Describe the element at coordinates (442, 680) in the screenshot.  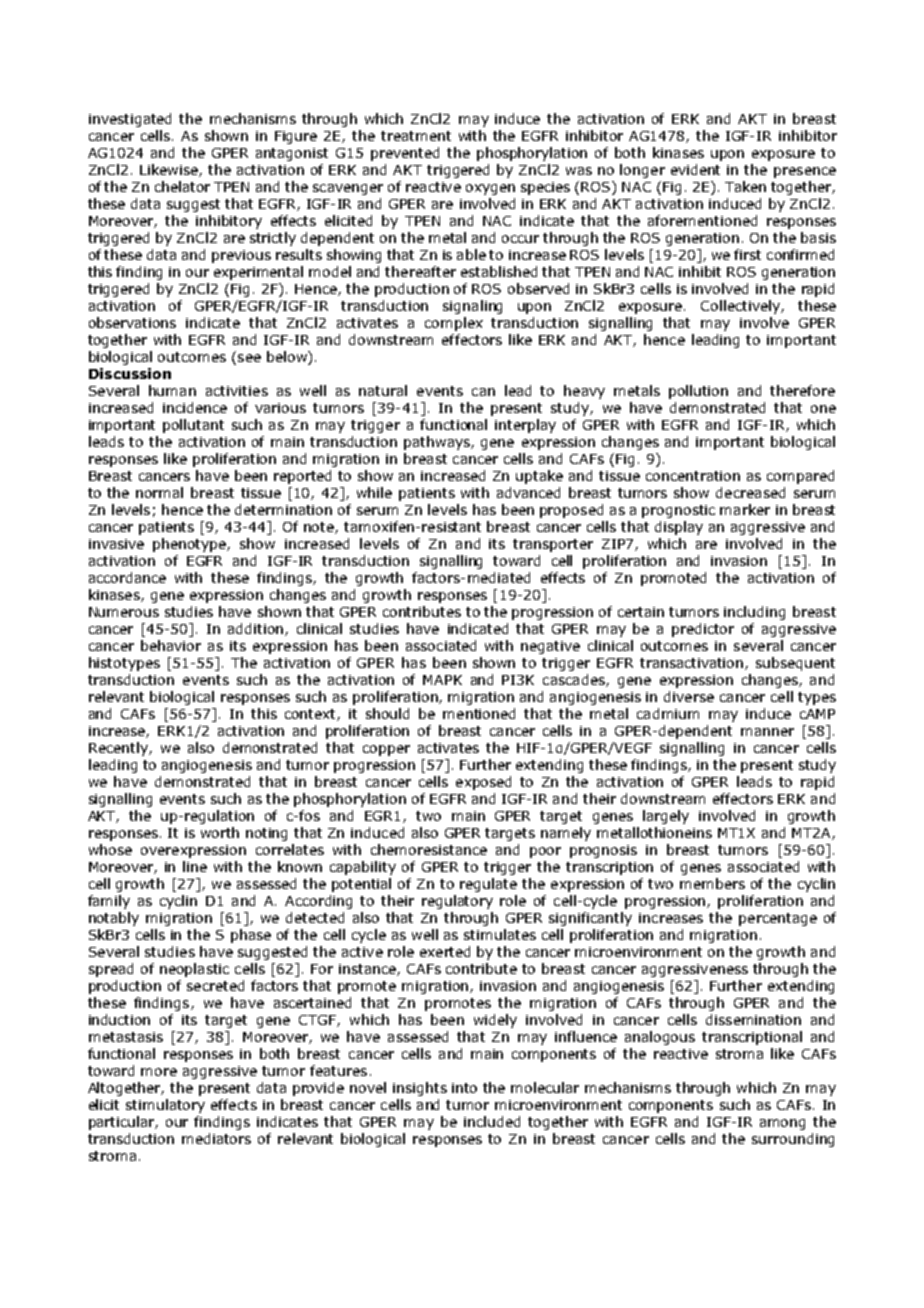
I see `MAPK` at that location.
